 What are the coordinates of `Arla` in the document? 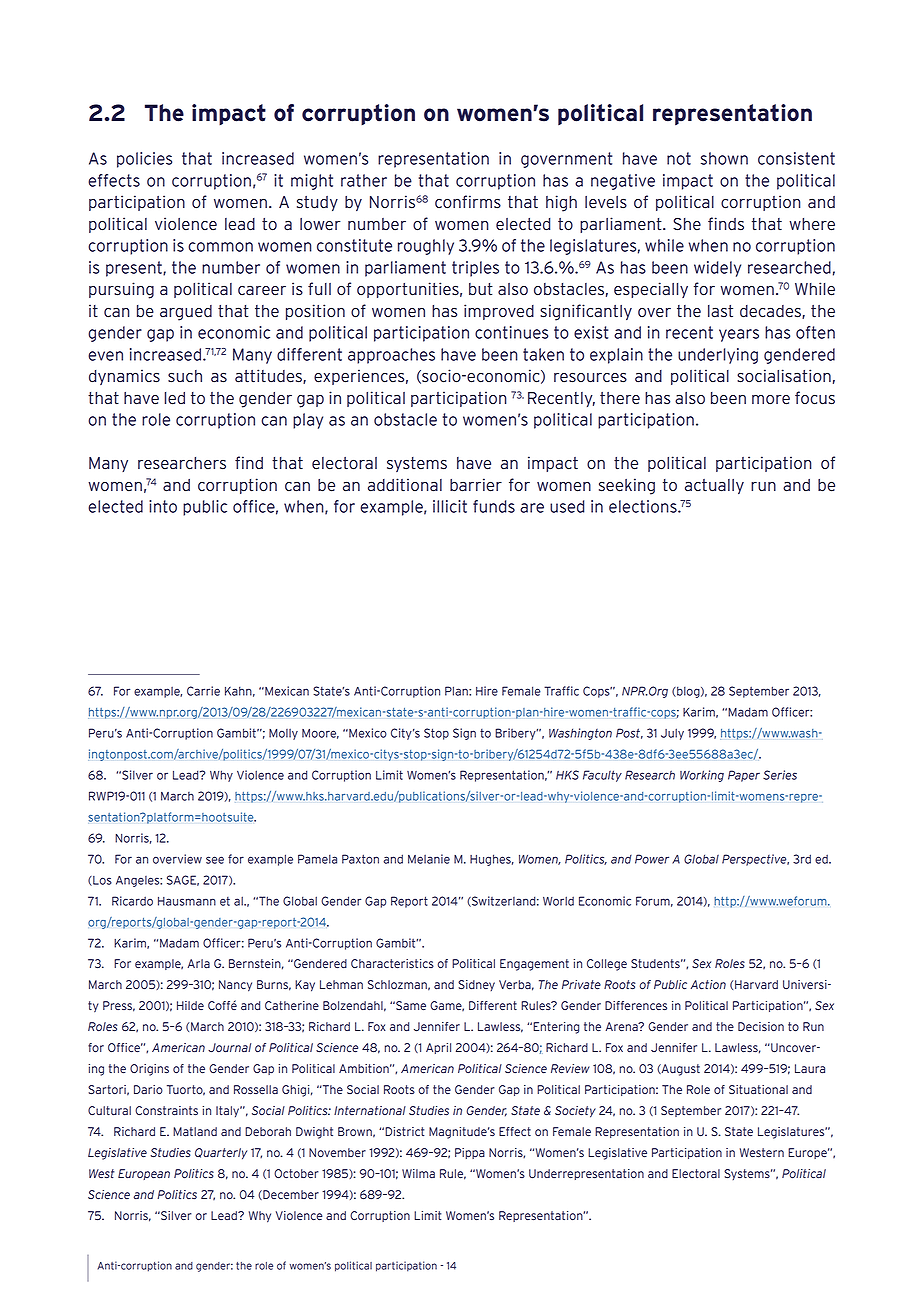 It's located at (198, 963).
